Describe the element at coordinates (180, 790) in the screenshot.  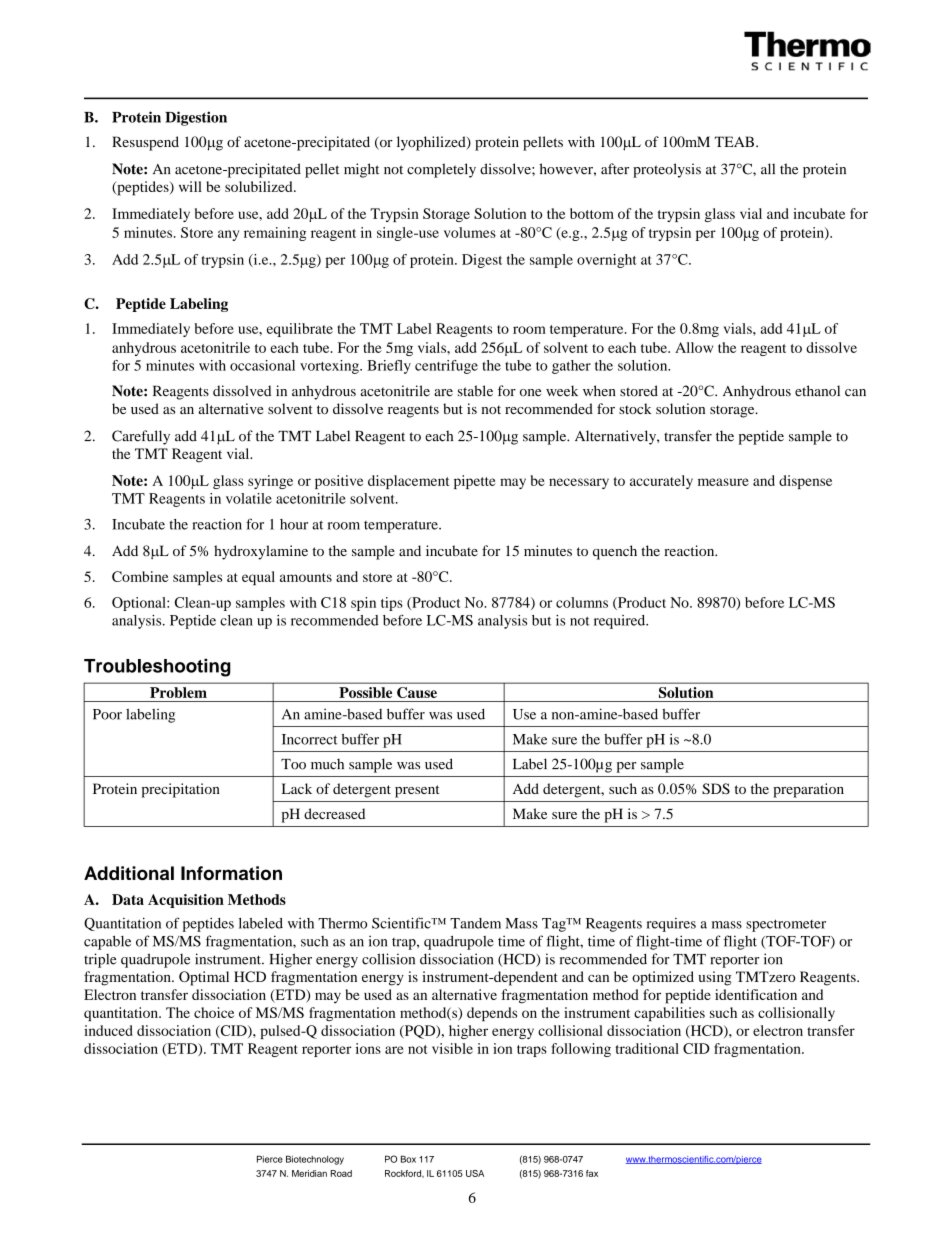
I see `precipitation` at that location.
